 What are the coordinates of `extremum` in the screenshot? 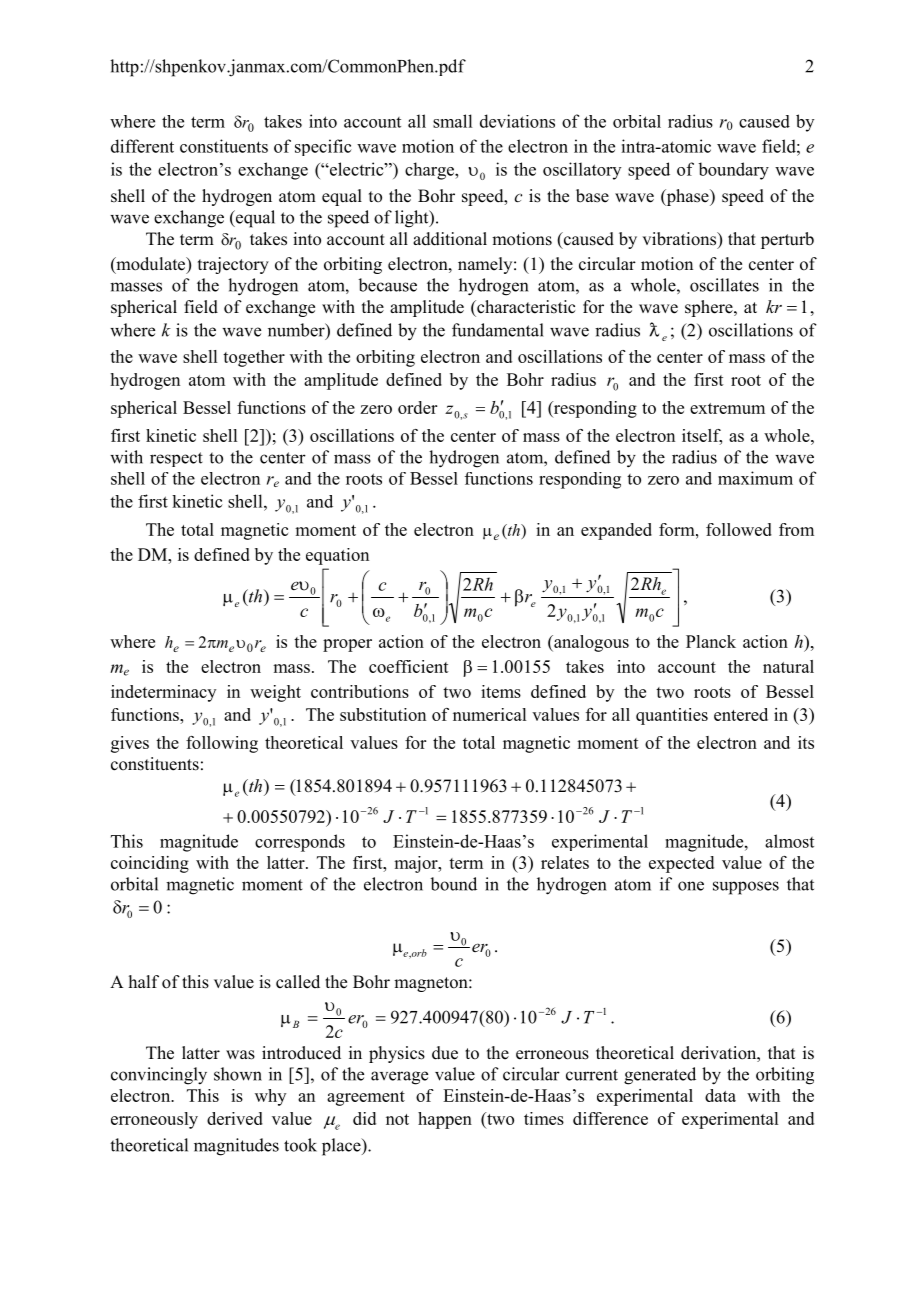 It's located at (727, 408).
